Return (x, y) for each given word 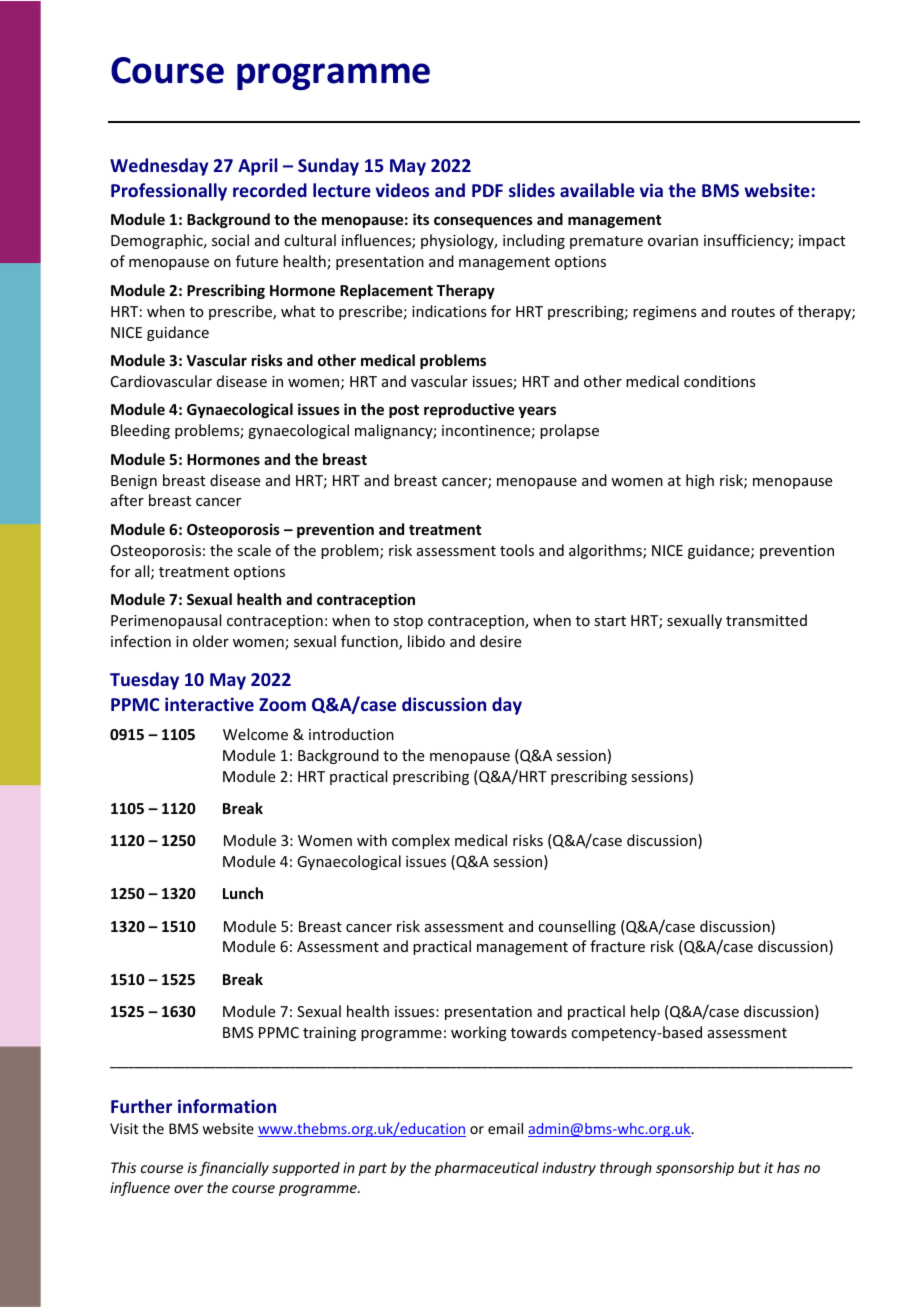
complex (421, 841)
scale (254, 550)
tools (517, 550)
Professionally (169, 192)
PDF (487, 190)
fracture (617, 946)
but (749, 1167)
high (700, 481)
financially (234, 1168)
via (651, 190)
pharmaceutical (487, 1169)
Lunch (243, 893)
